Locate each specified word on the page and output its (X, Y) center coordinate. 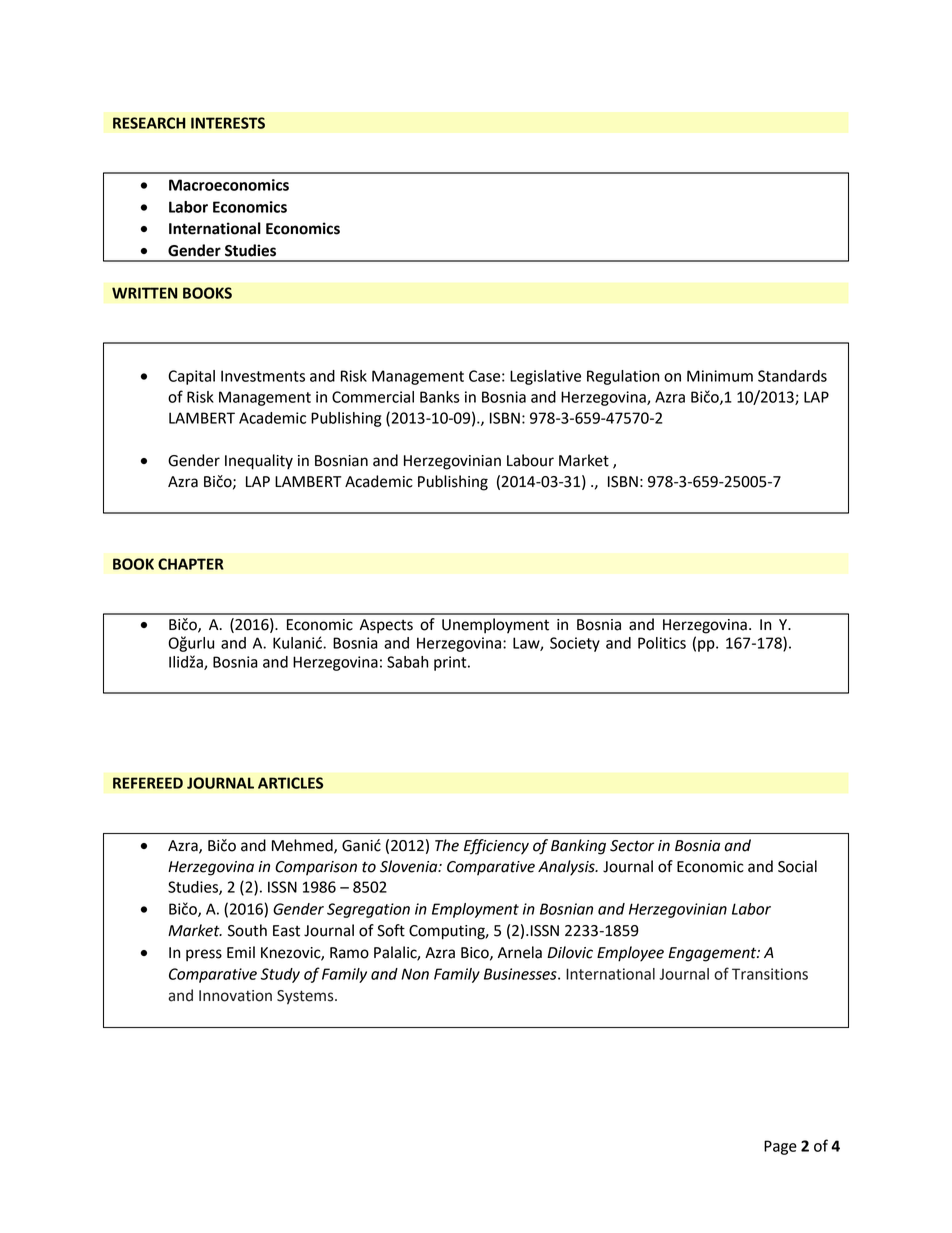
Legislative (545, 377)
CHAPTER (191, 564)
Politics (662, 643)
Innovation (235, 996)
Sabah (408, 662)
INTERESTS (228, 123)
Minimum (720, 376)
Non (415, 974)
